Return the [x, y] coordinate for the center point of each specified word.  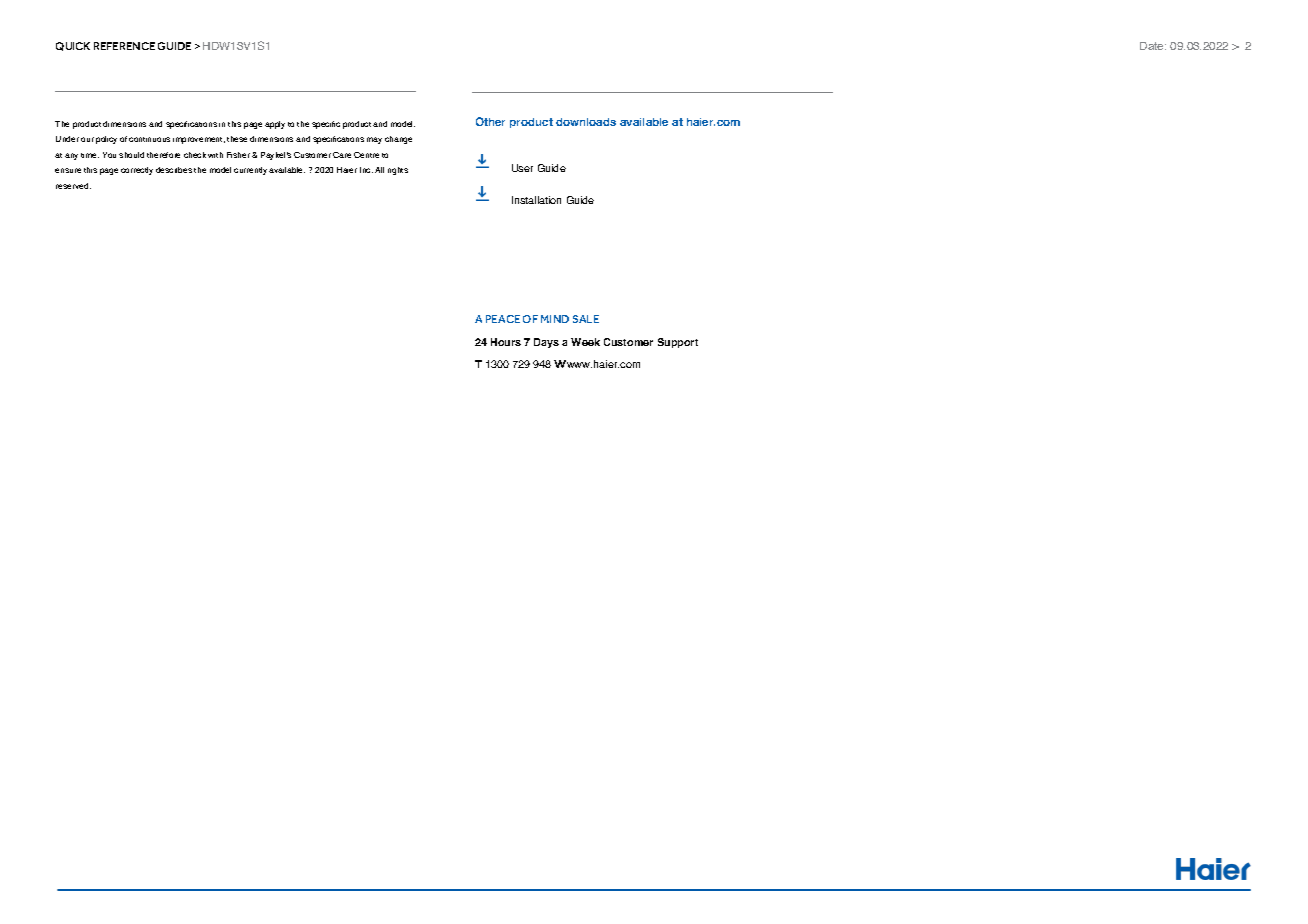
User [522, 168]
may [374, 140]
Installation [536, 200]
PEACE [503, 319]
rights [398, 171]
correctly [137, 171]
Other [490, 121]
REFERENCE [124, 46]
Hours [506, 342]
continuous [149, 139]
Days [546, 343]
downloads [586, 122]
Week [585, 342]
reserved [73, 186]
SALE [586, 319]
